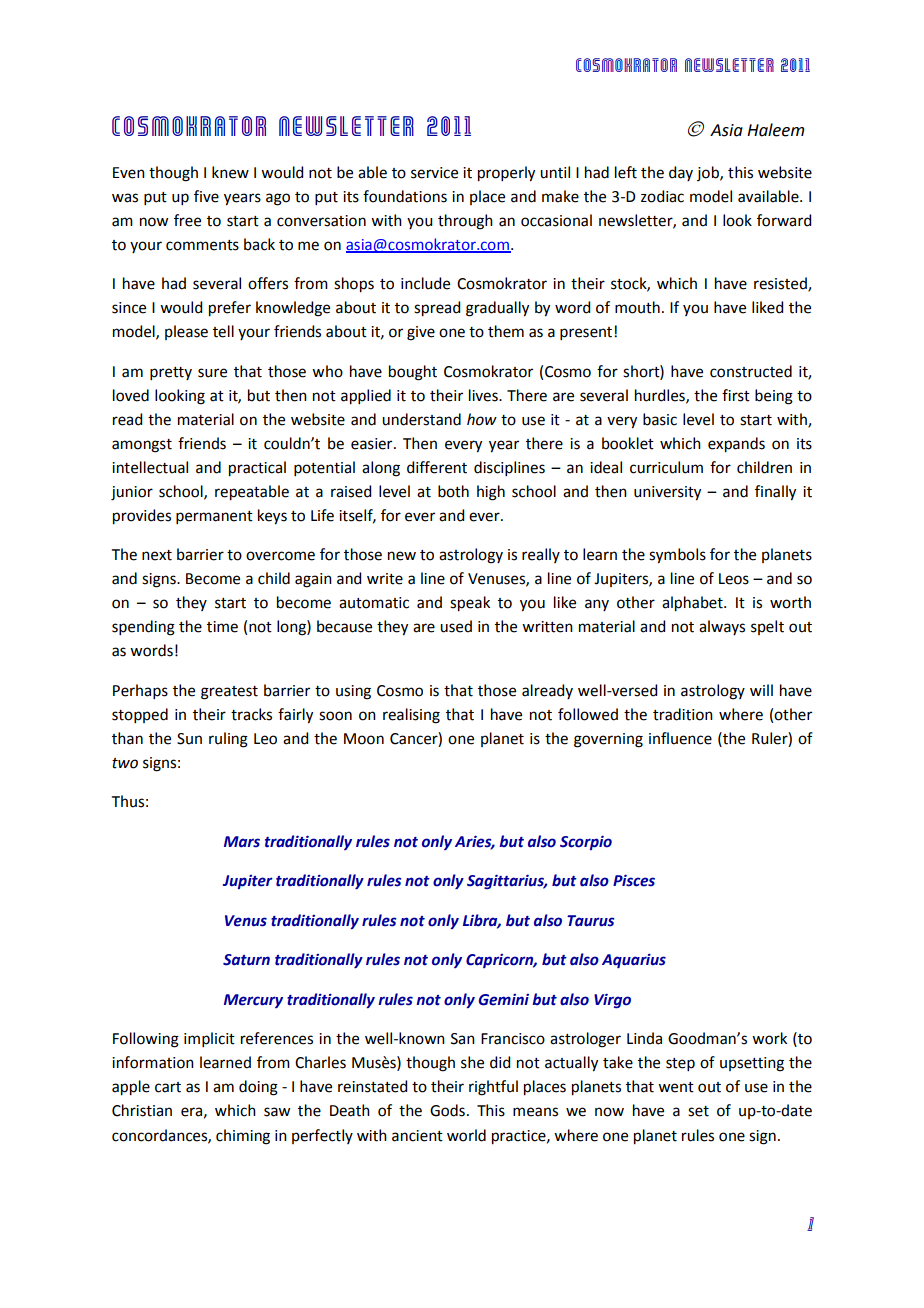  Describe the element at coordinates (482, 419) in the screenshot. I see `how` at that location.
